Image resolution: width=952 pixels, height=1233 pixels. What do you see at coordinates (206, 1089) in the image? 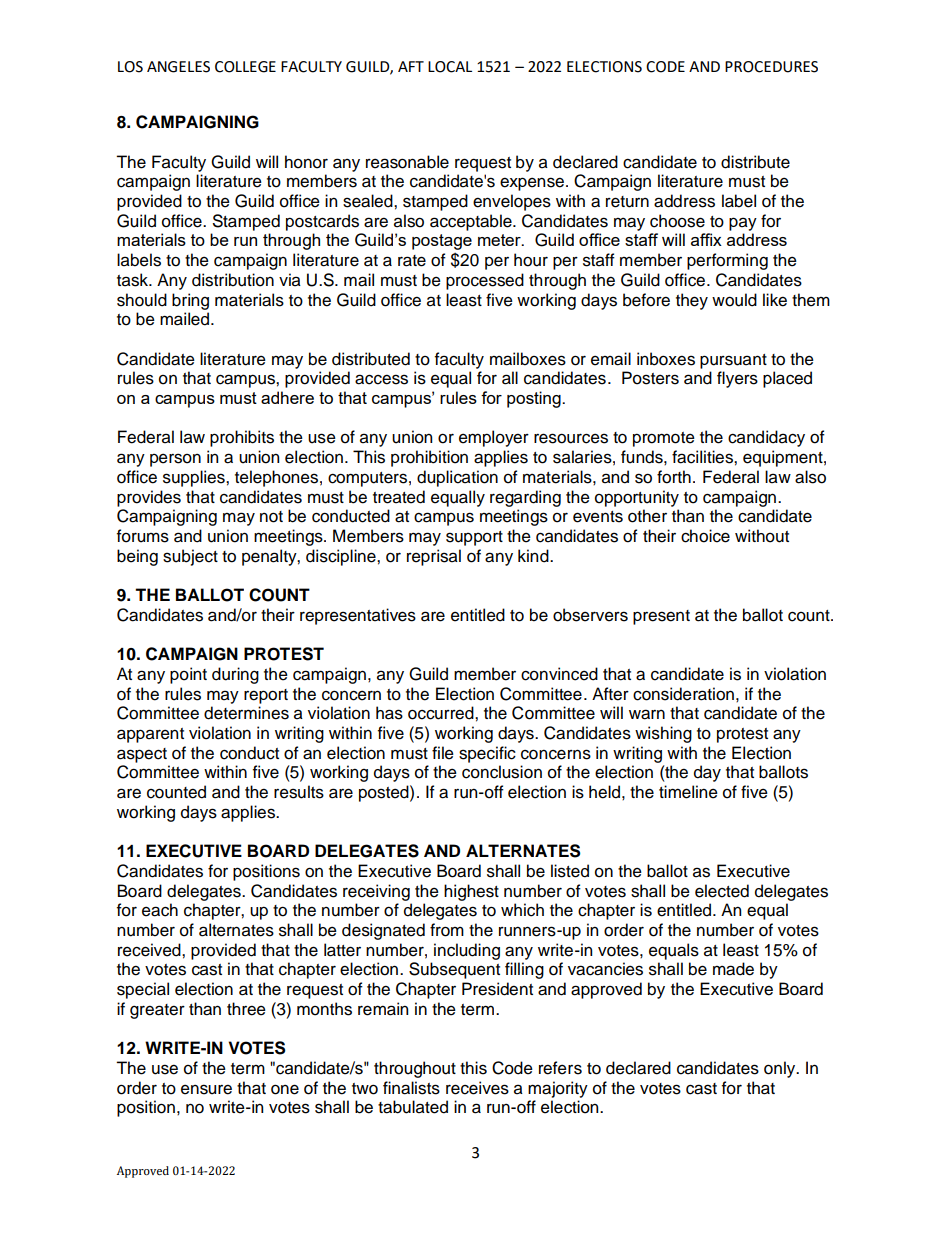
I see `ensure` at bounding box center [206, 1089].
